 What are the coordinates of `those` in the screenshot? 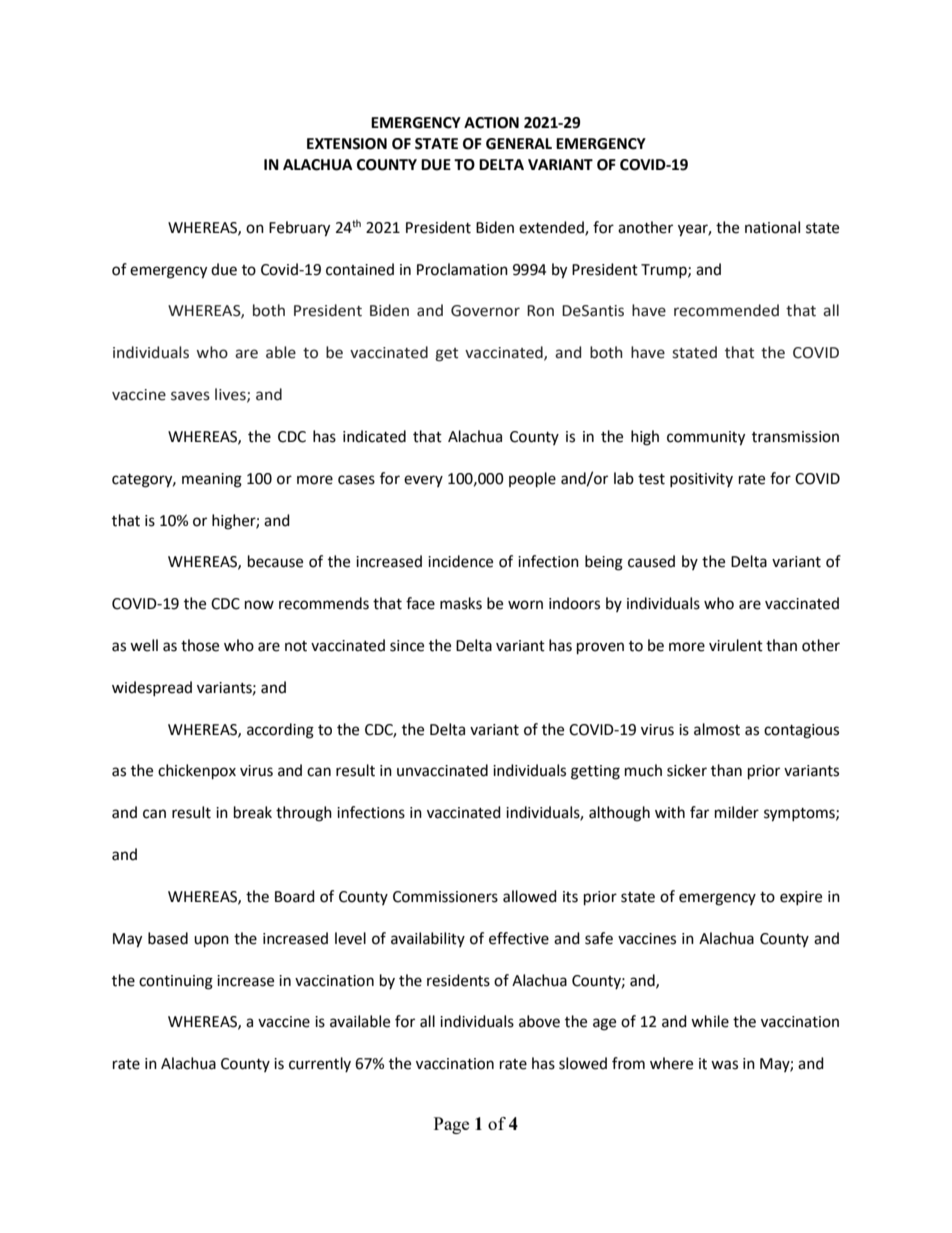 It's located at (200, 645).
